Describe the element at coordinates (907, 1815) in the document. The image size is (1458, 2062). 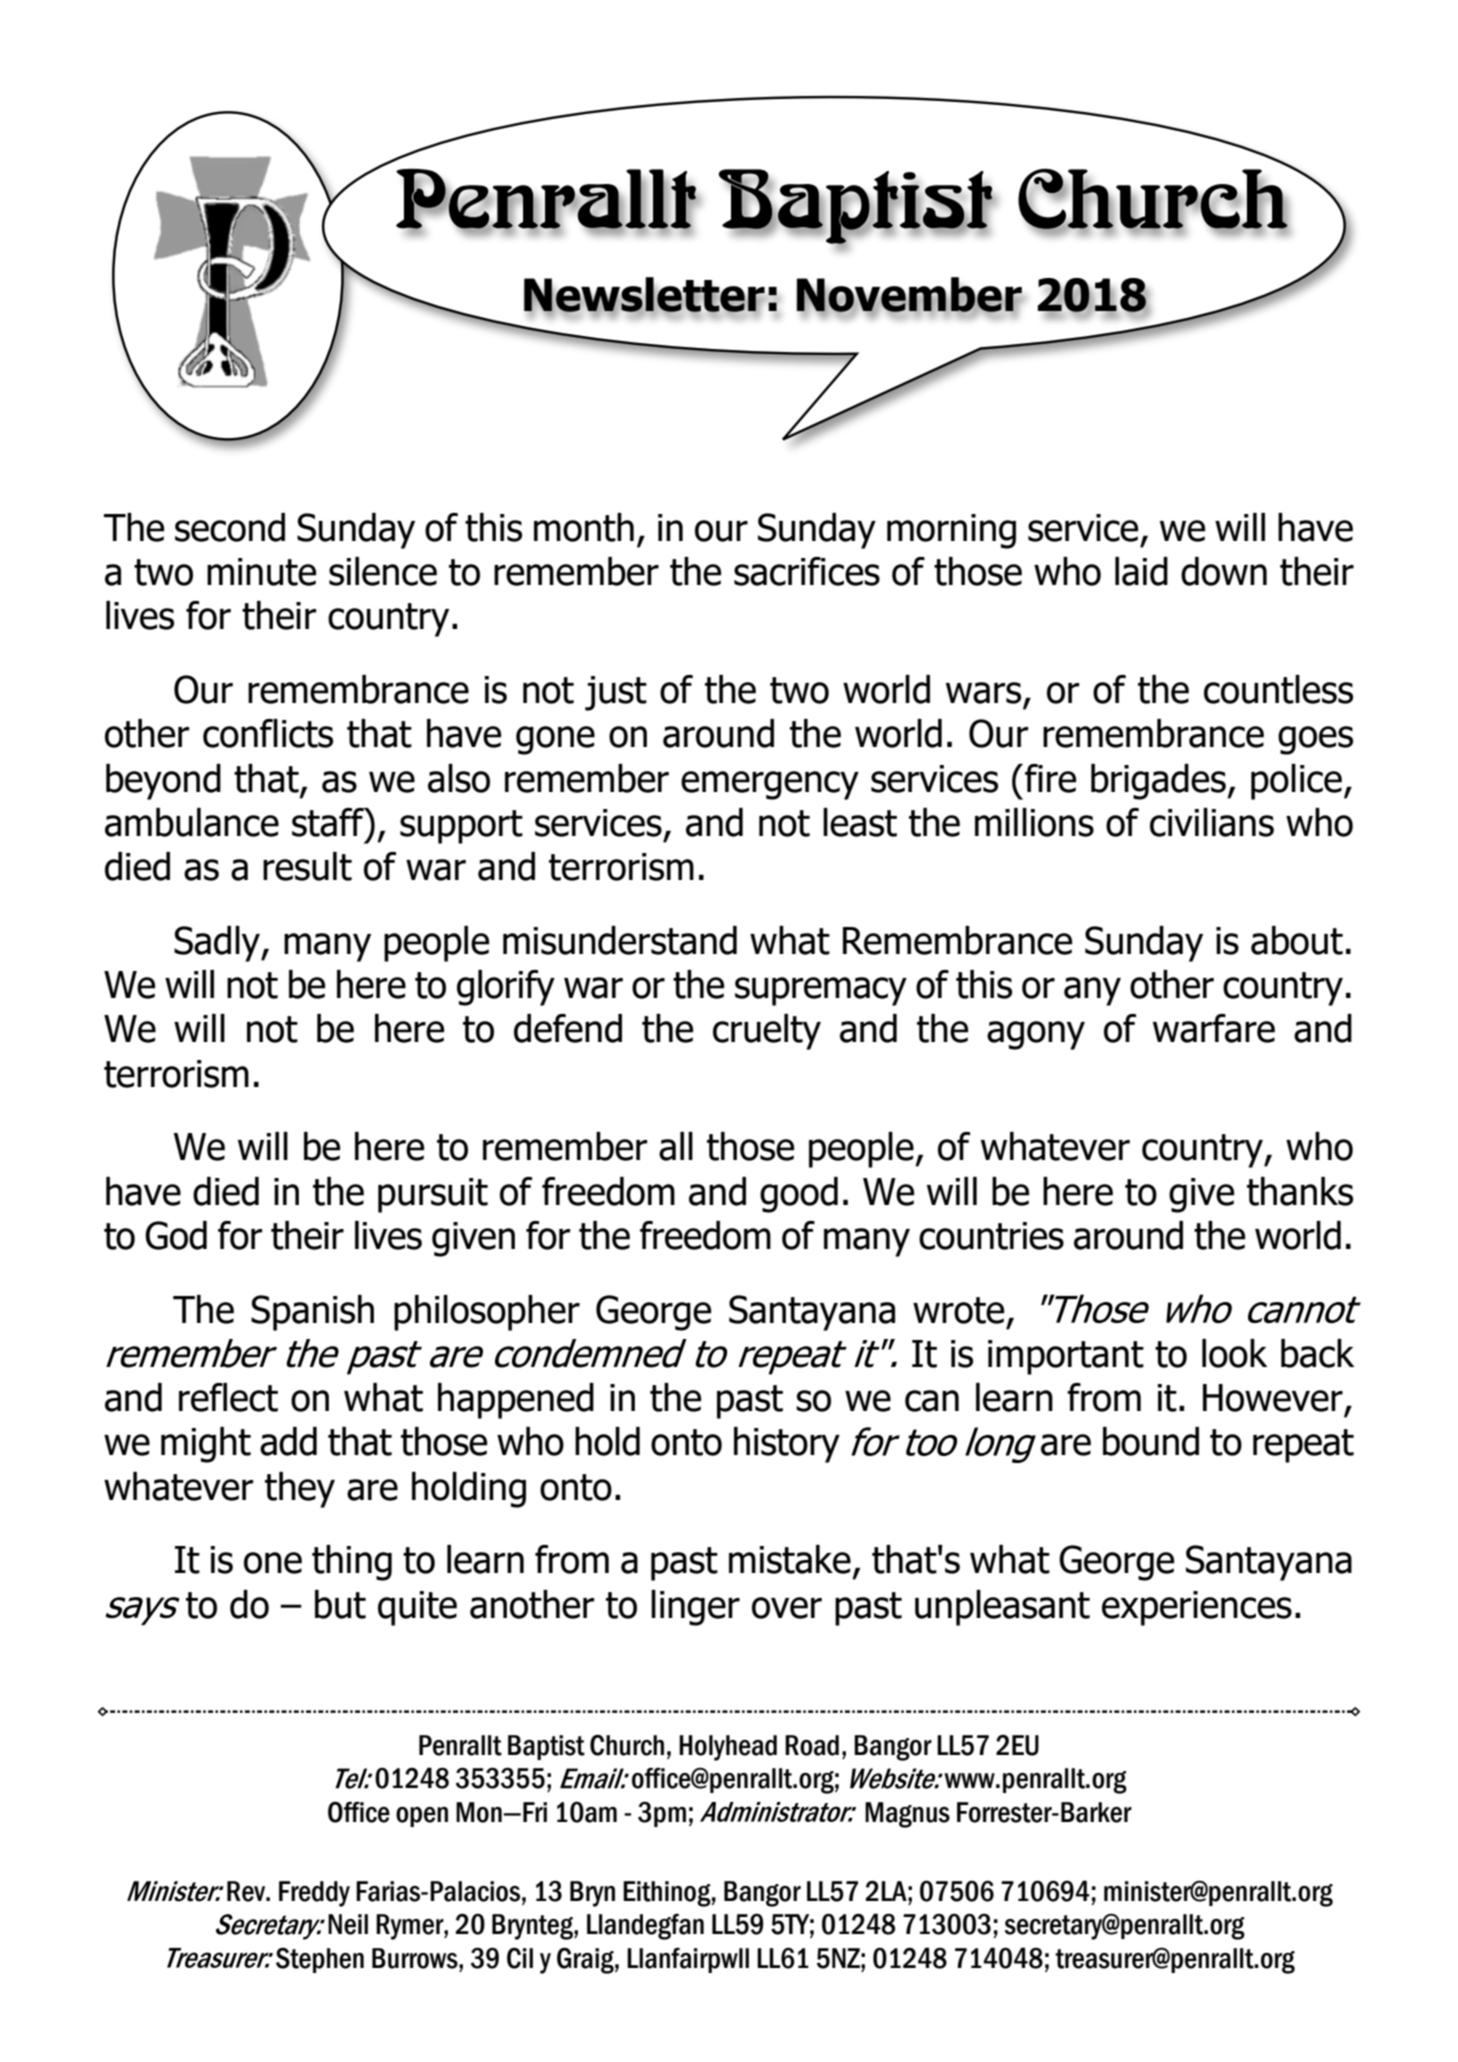
I see `Magnus` at that location.
